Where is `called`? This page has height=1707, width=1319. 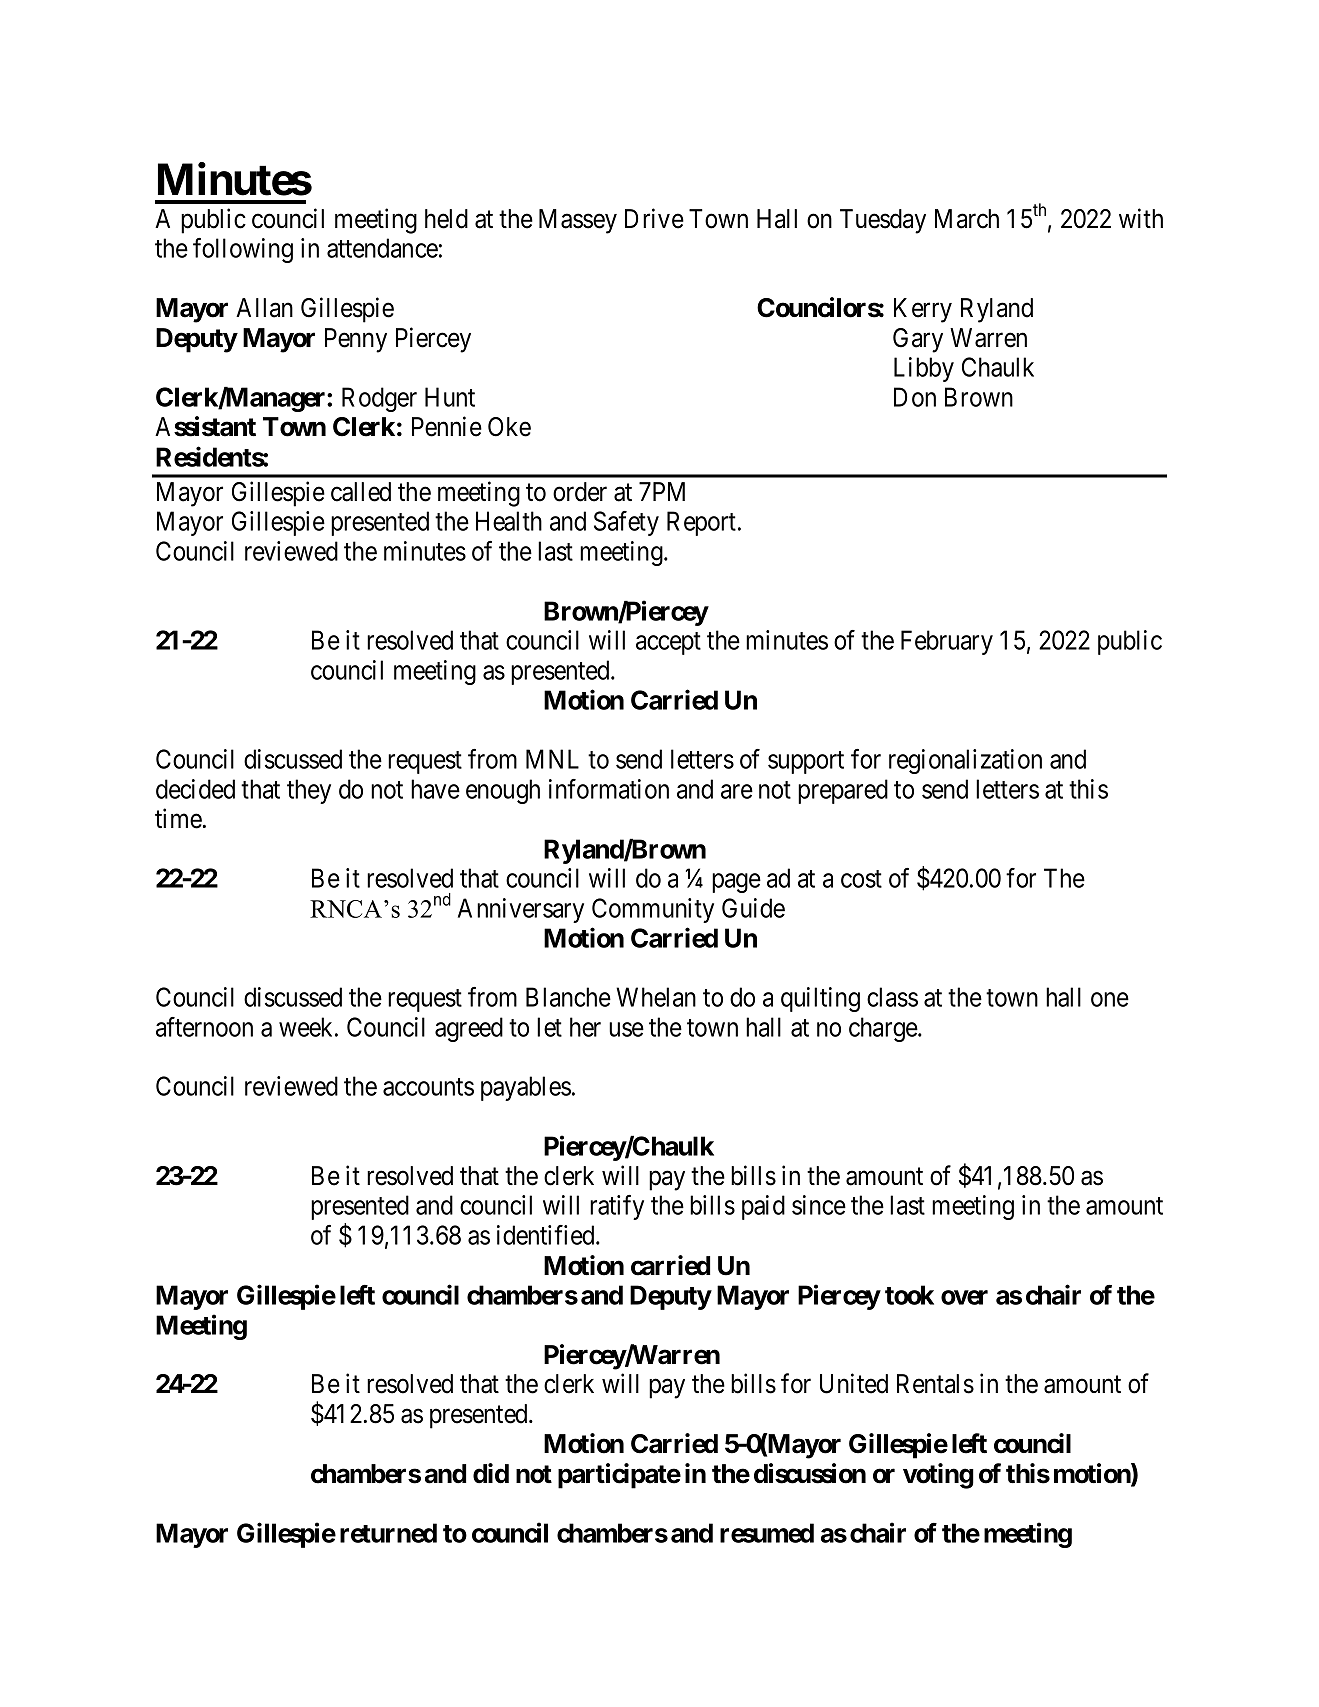 called is located at coordinates (361, 492).
